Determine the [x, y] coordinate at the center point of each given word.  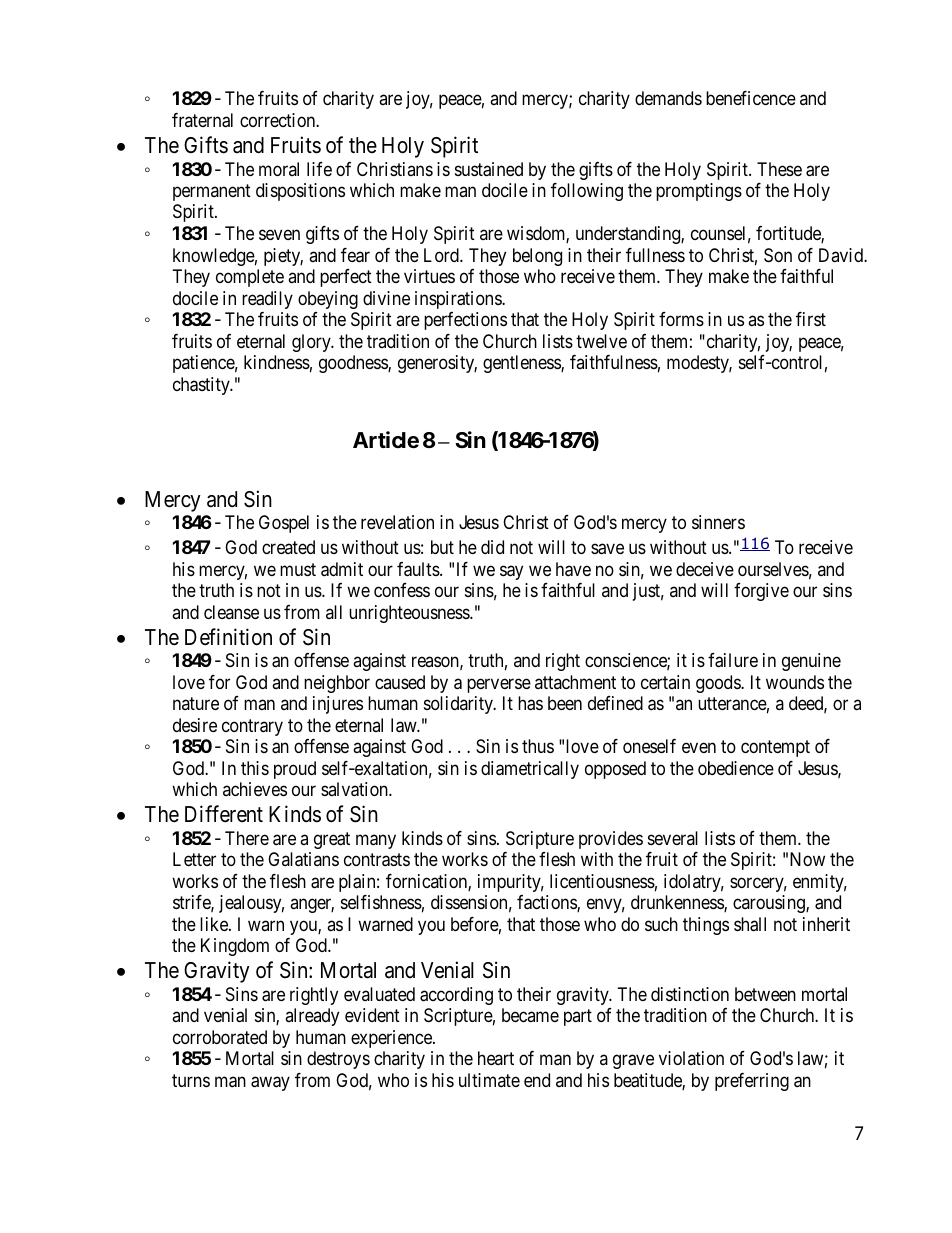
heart [496, 1058]
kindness [277, 362]
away [270, 1083]
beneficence [751, 98]
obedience [736, 768]
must [298, 569]
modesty [699, 364]
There [247, 838]
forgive [761, 592]
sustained [489, 169]
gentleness [522, 364]
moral [279, 169]
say [511, 572]
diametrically [530, 770]
